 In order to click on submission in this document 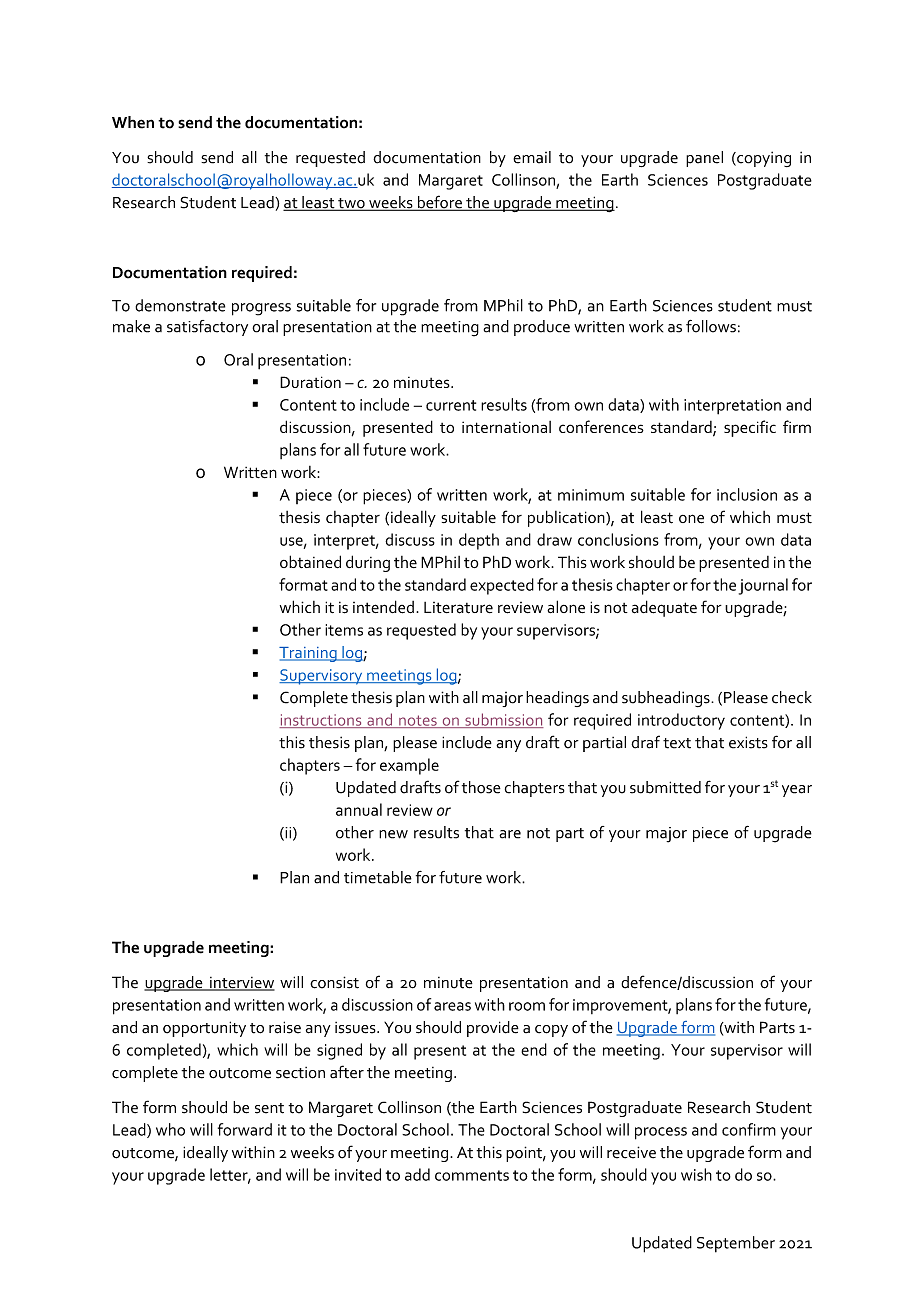, I will do `click(503, 720)`.
